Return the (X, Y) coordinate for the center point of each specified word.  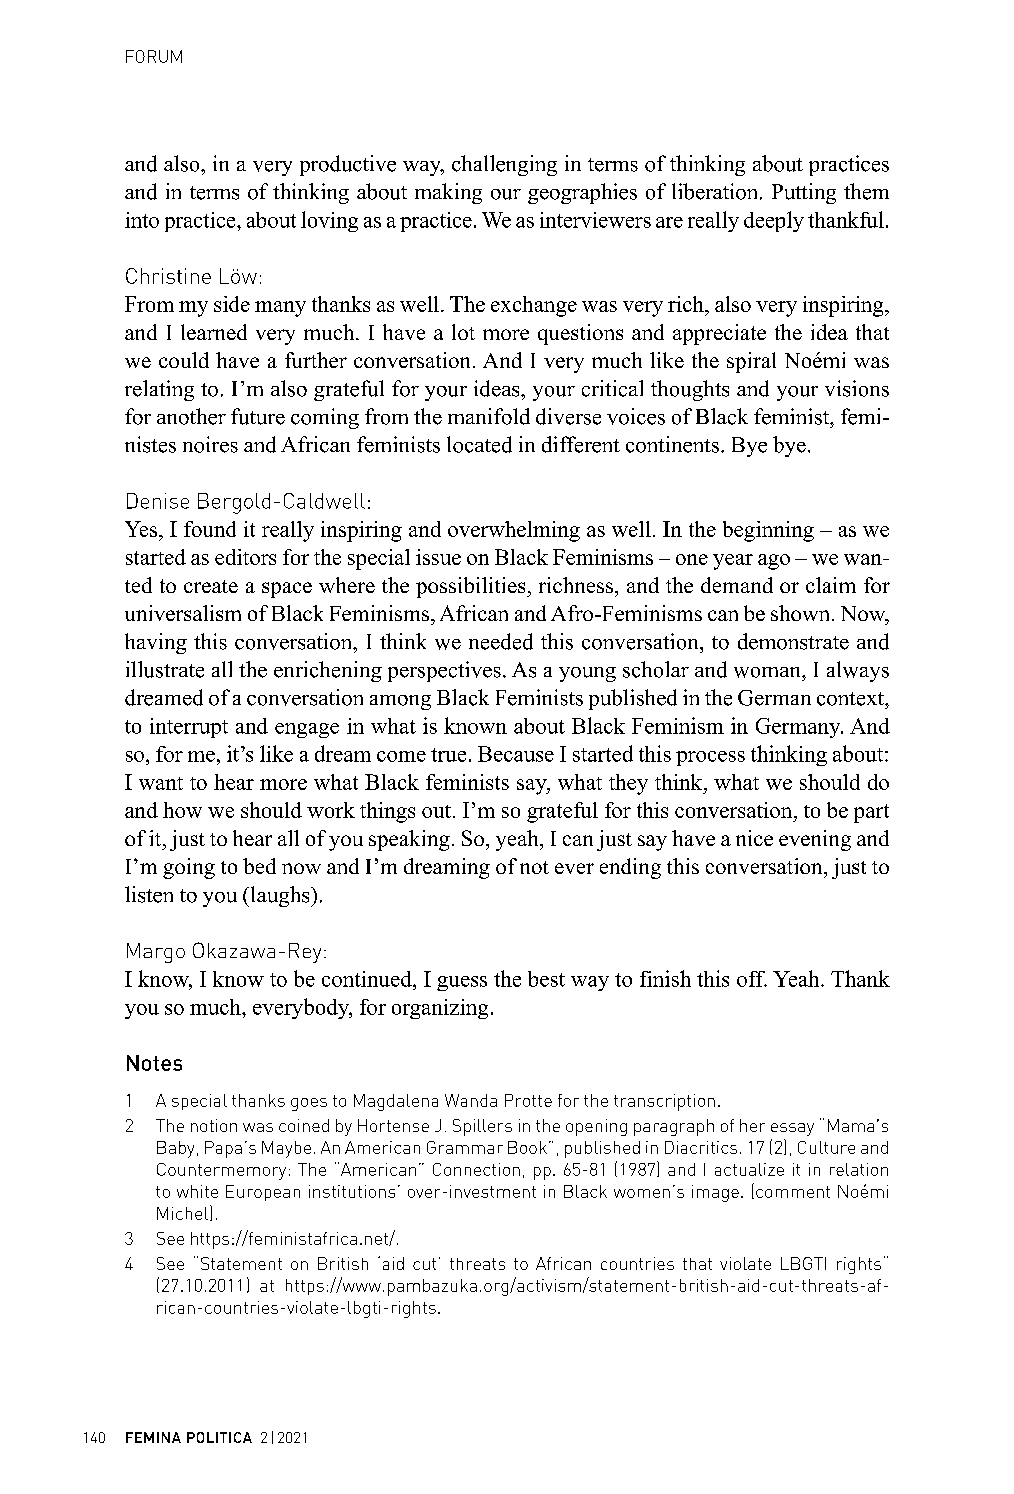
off (752, 979)
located (479, 444)
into (142, 220)
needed (501, 641)
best (546, 979)
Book (527, 1147)
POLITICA (219, 1437)
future (258, 416)
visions (857, 388)
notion (214, 1125)
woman (768, 672)
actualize (749, 1169)
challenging (504, 165)
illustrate (165, 669)
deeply (774, 221)
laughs (280, 896)
